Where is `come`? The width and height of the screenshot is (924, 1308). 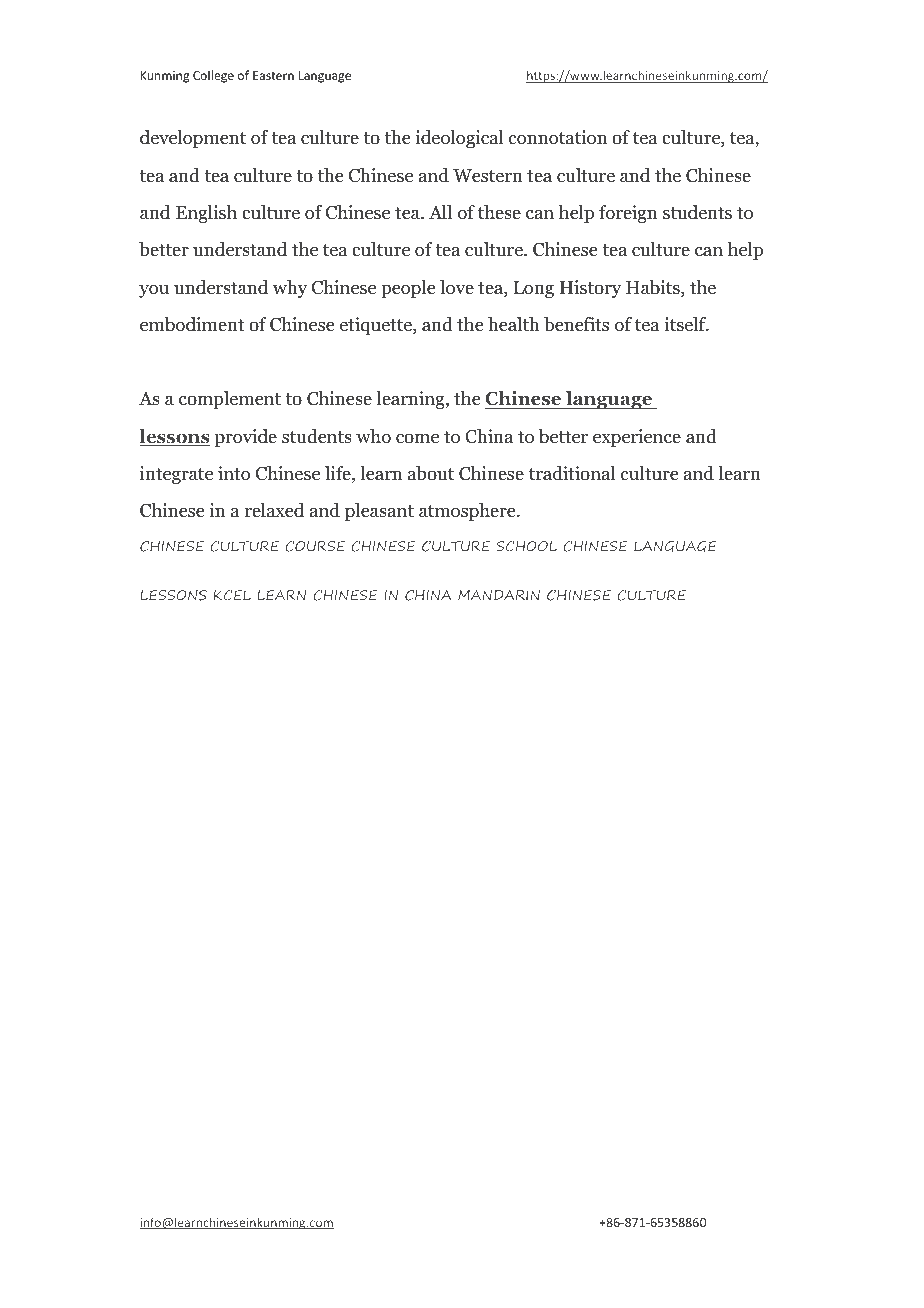
come is located at coordinates (417, 438).
